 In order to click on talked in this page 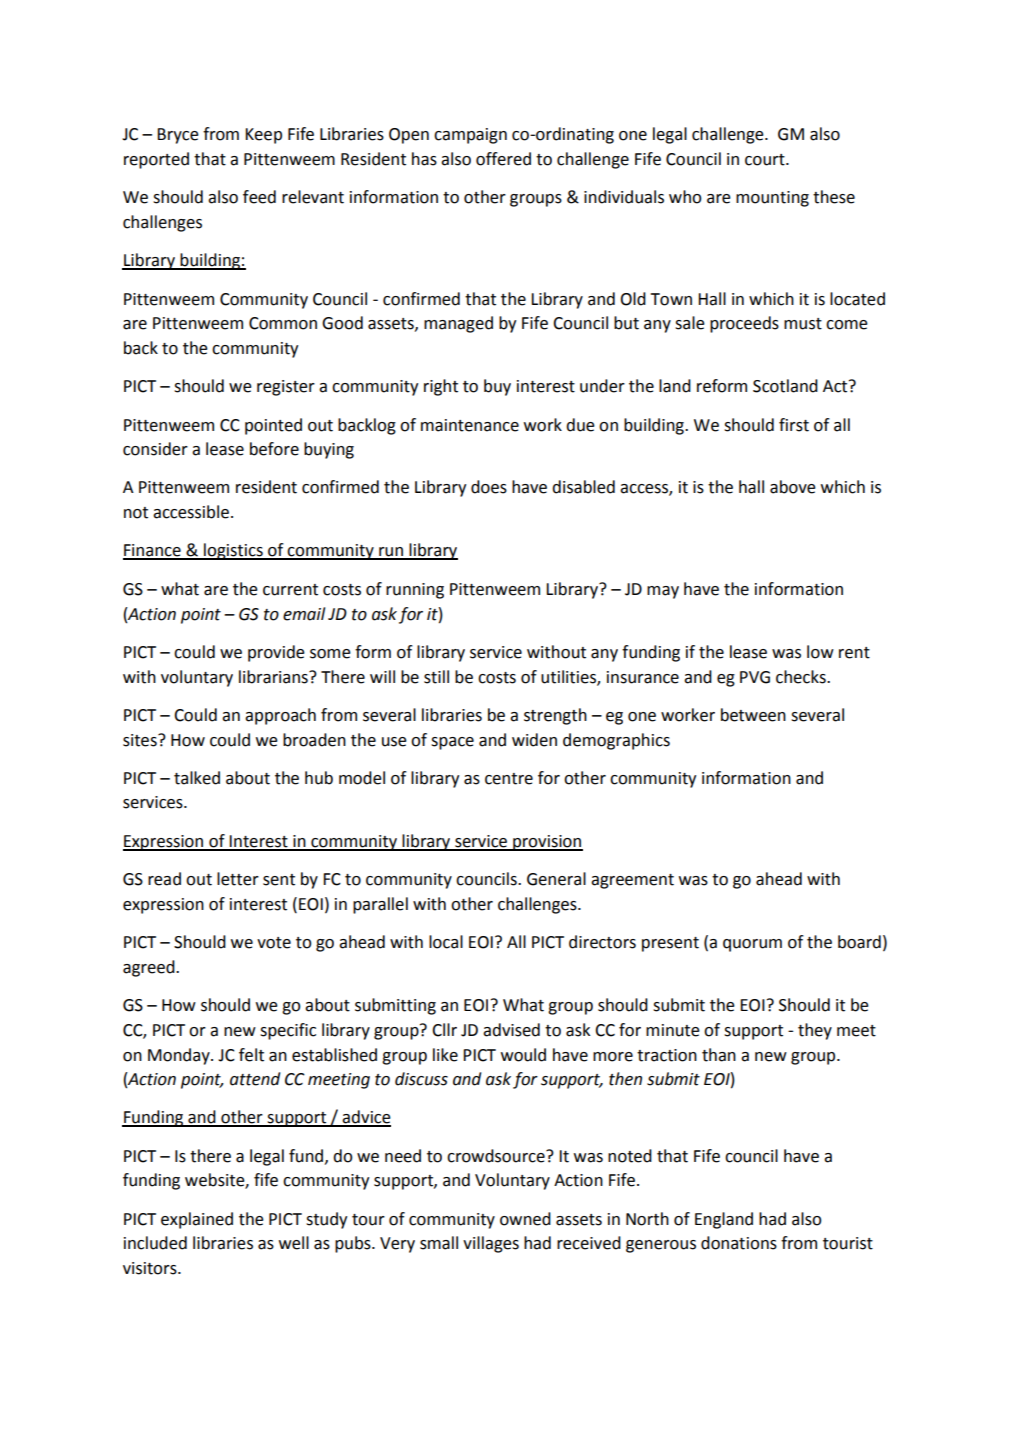, I will do `click(197, 778)`.
